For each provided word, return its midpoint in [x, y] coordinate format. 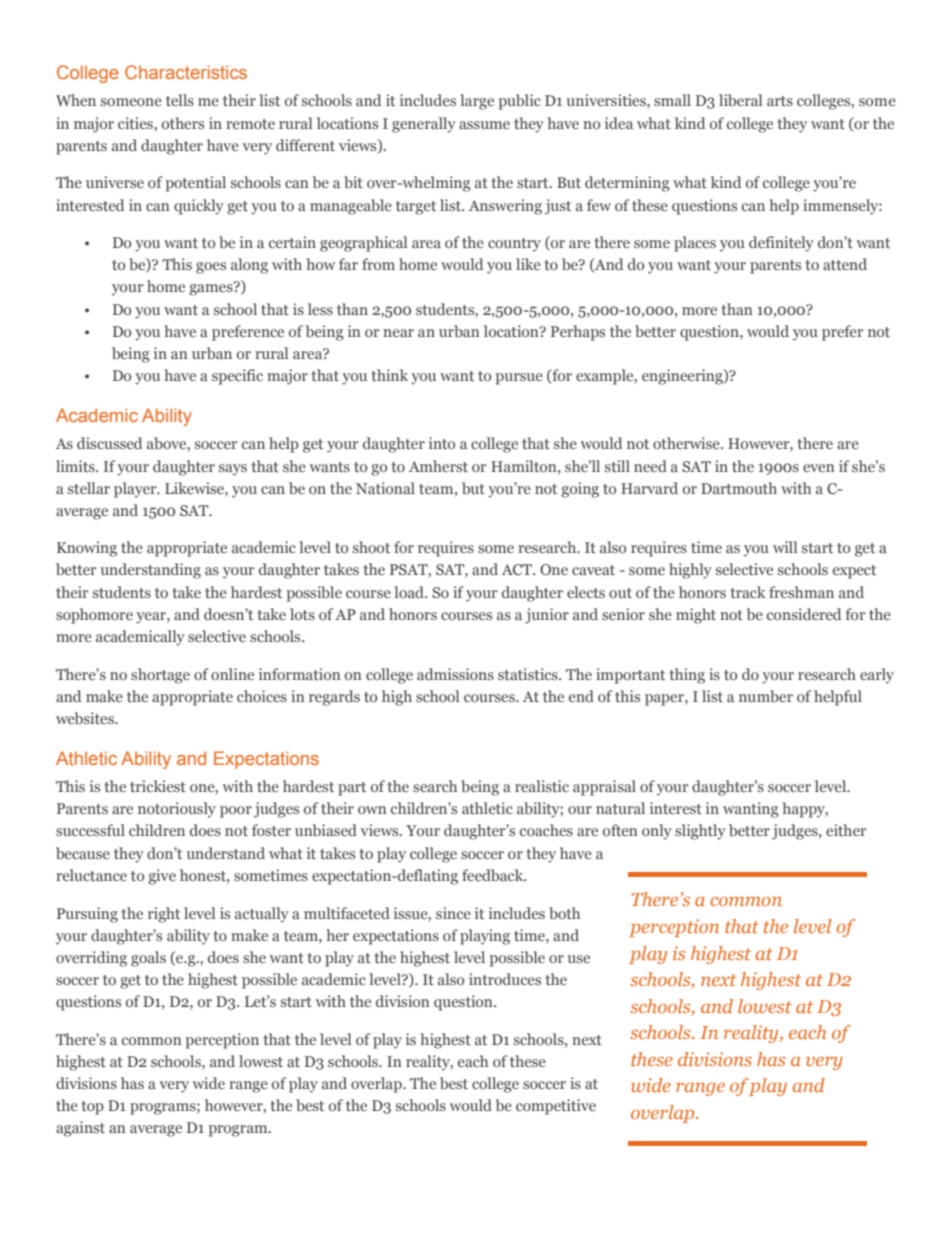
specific [237, 377]
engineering [683, 377]
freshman [801, 592]
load [410, 592]
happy [804, 810]
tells [180, 100]
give [162, 877]
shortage [160, 676]
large [477, 102]
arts [780, 101]
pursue [519, 379]
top [92, 1108]
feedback [494, 875]
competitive [556, 1107]
